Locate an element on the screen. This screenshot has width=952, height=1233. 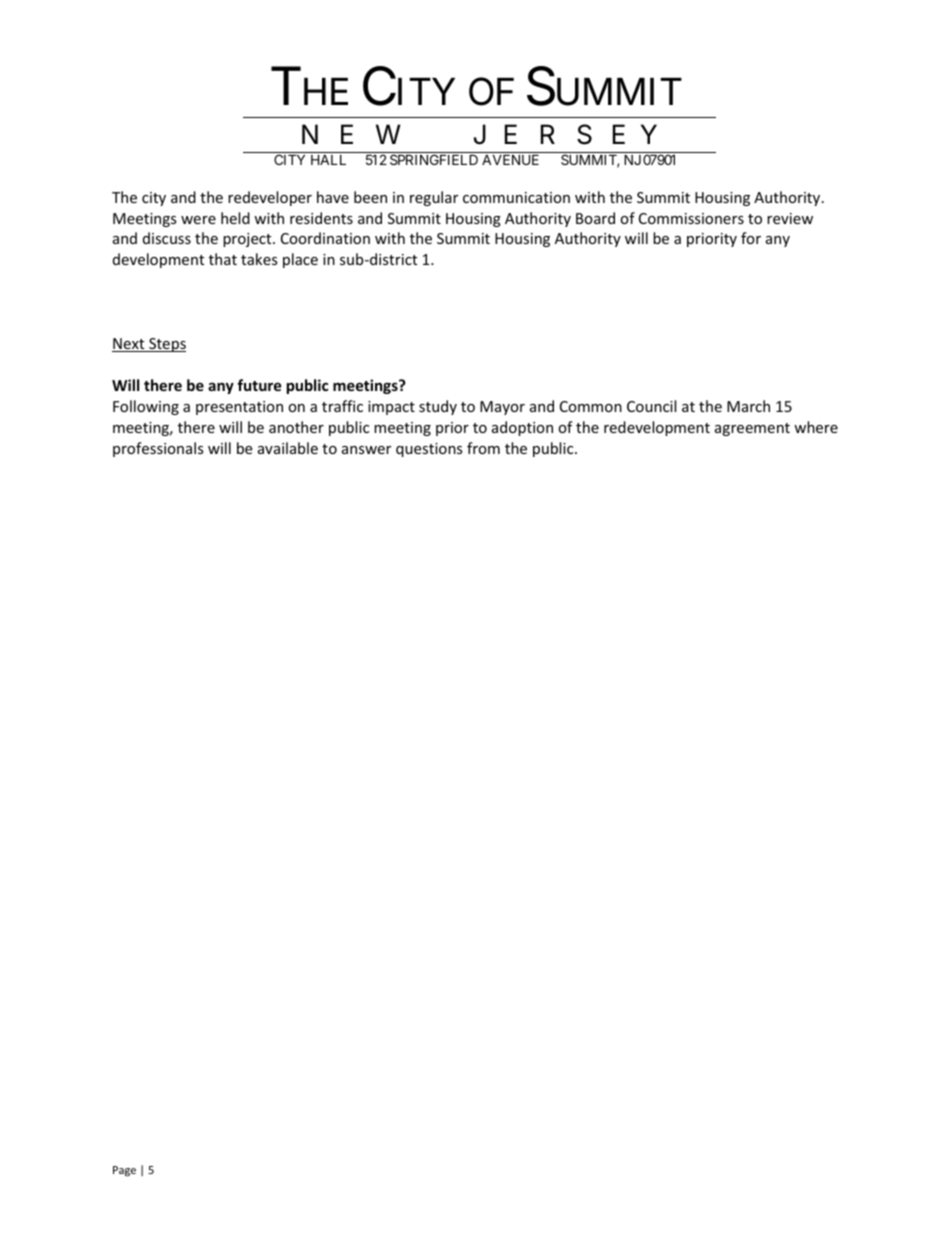
were is located at coordinates (198, 220).
